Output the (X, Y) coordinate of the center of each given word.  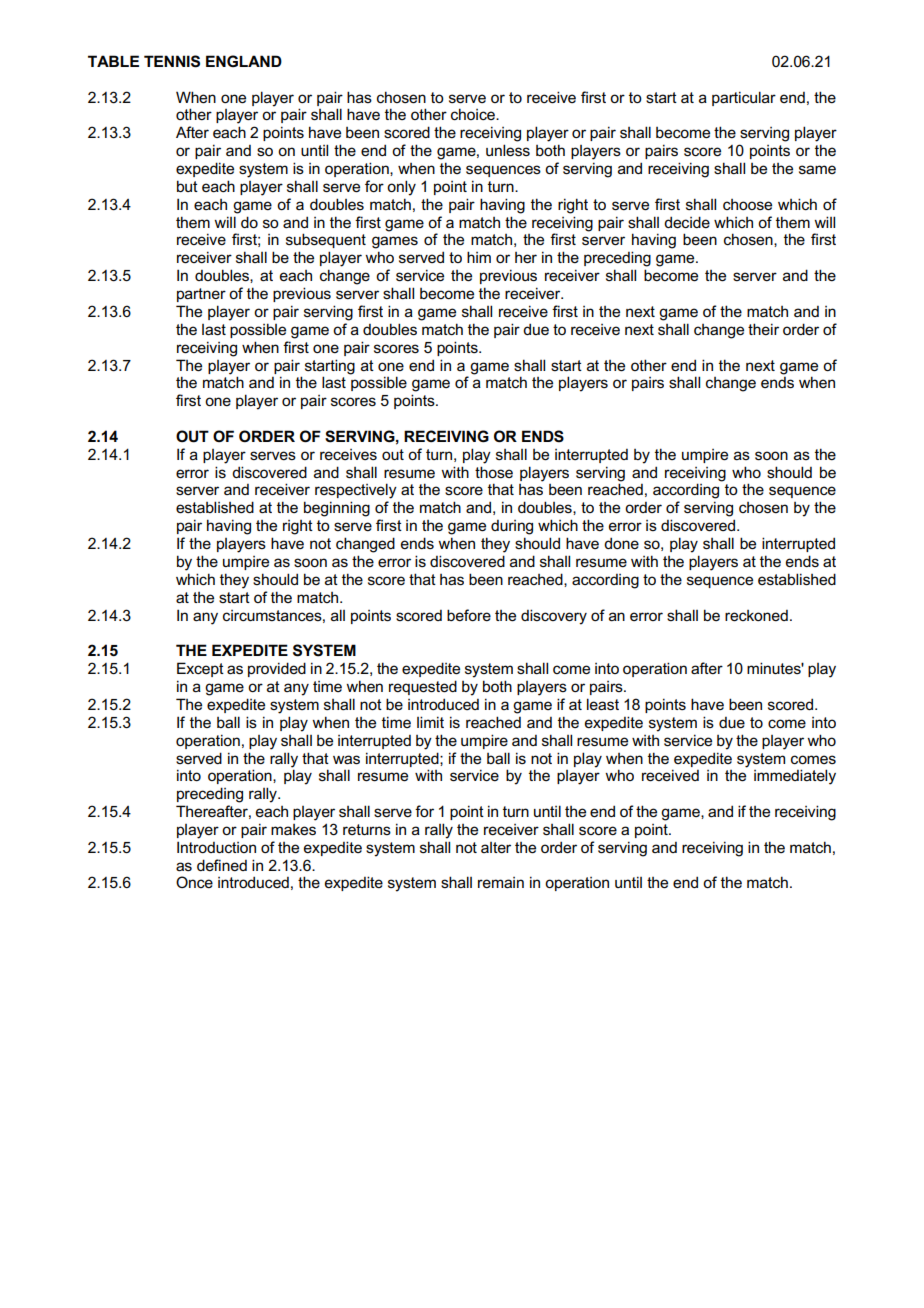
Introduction (216, 847)
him (479, 257)
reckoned (756, 616)
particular (744, 98)
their (763, 329)
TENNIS (172, 61)
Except (200, 669)
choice (474, 114)
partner (201, 295)
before (469, 615)
